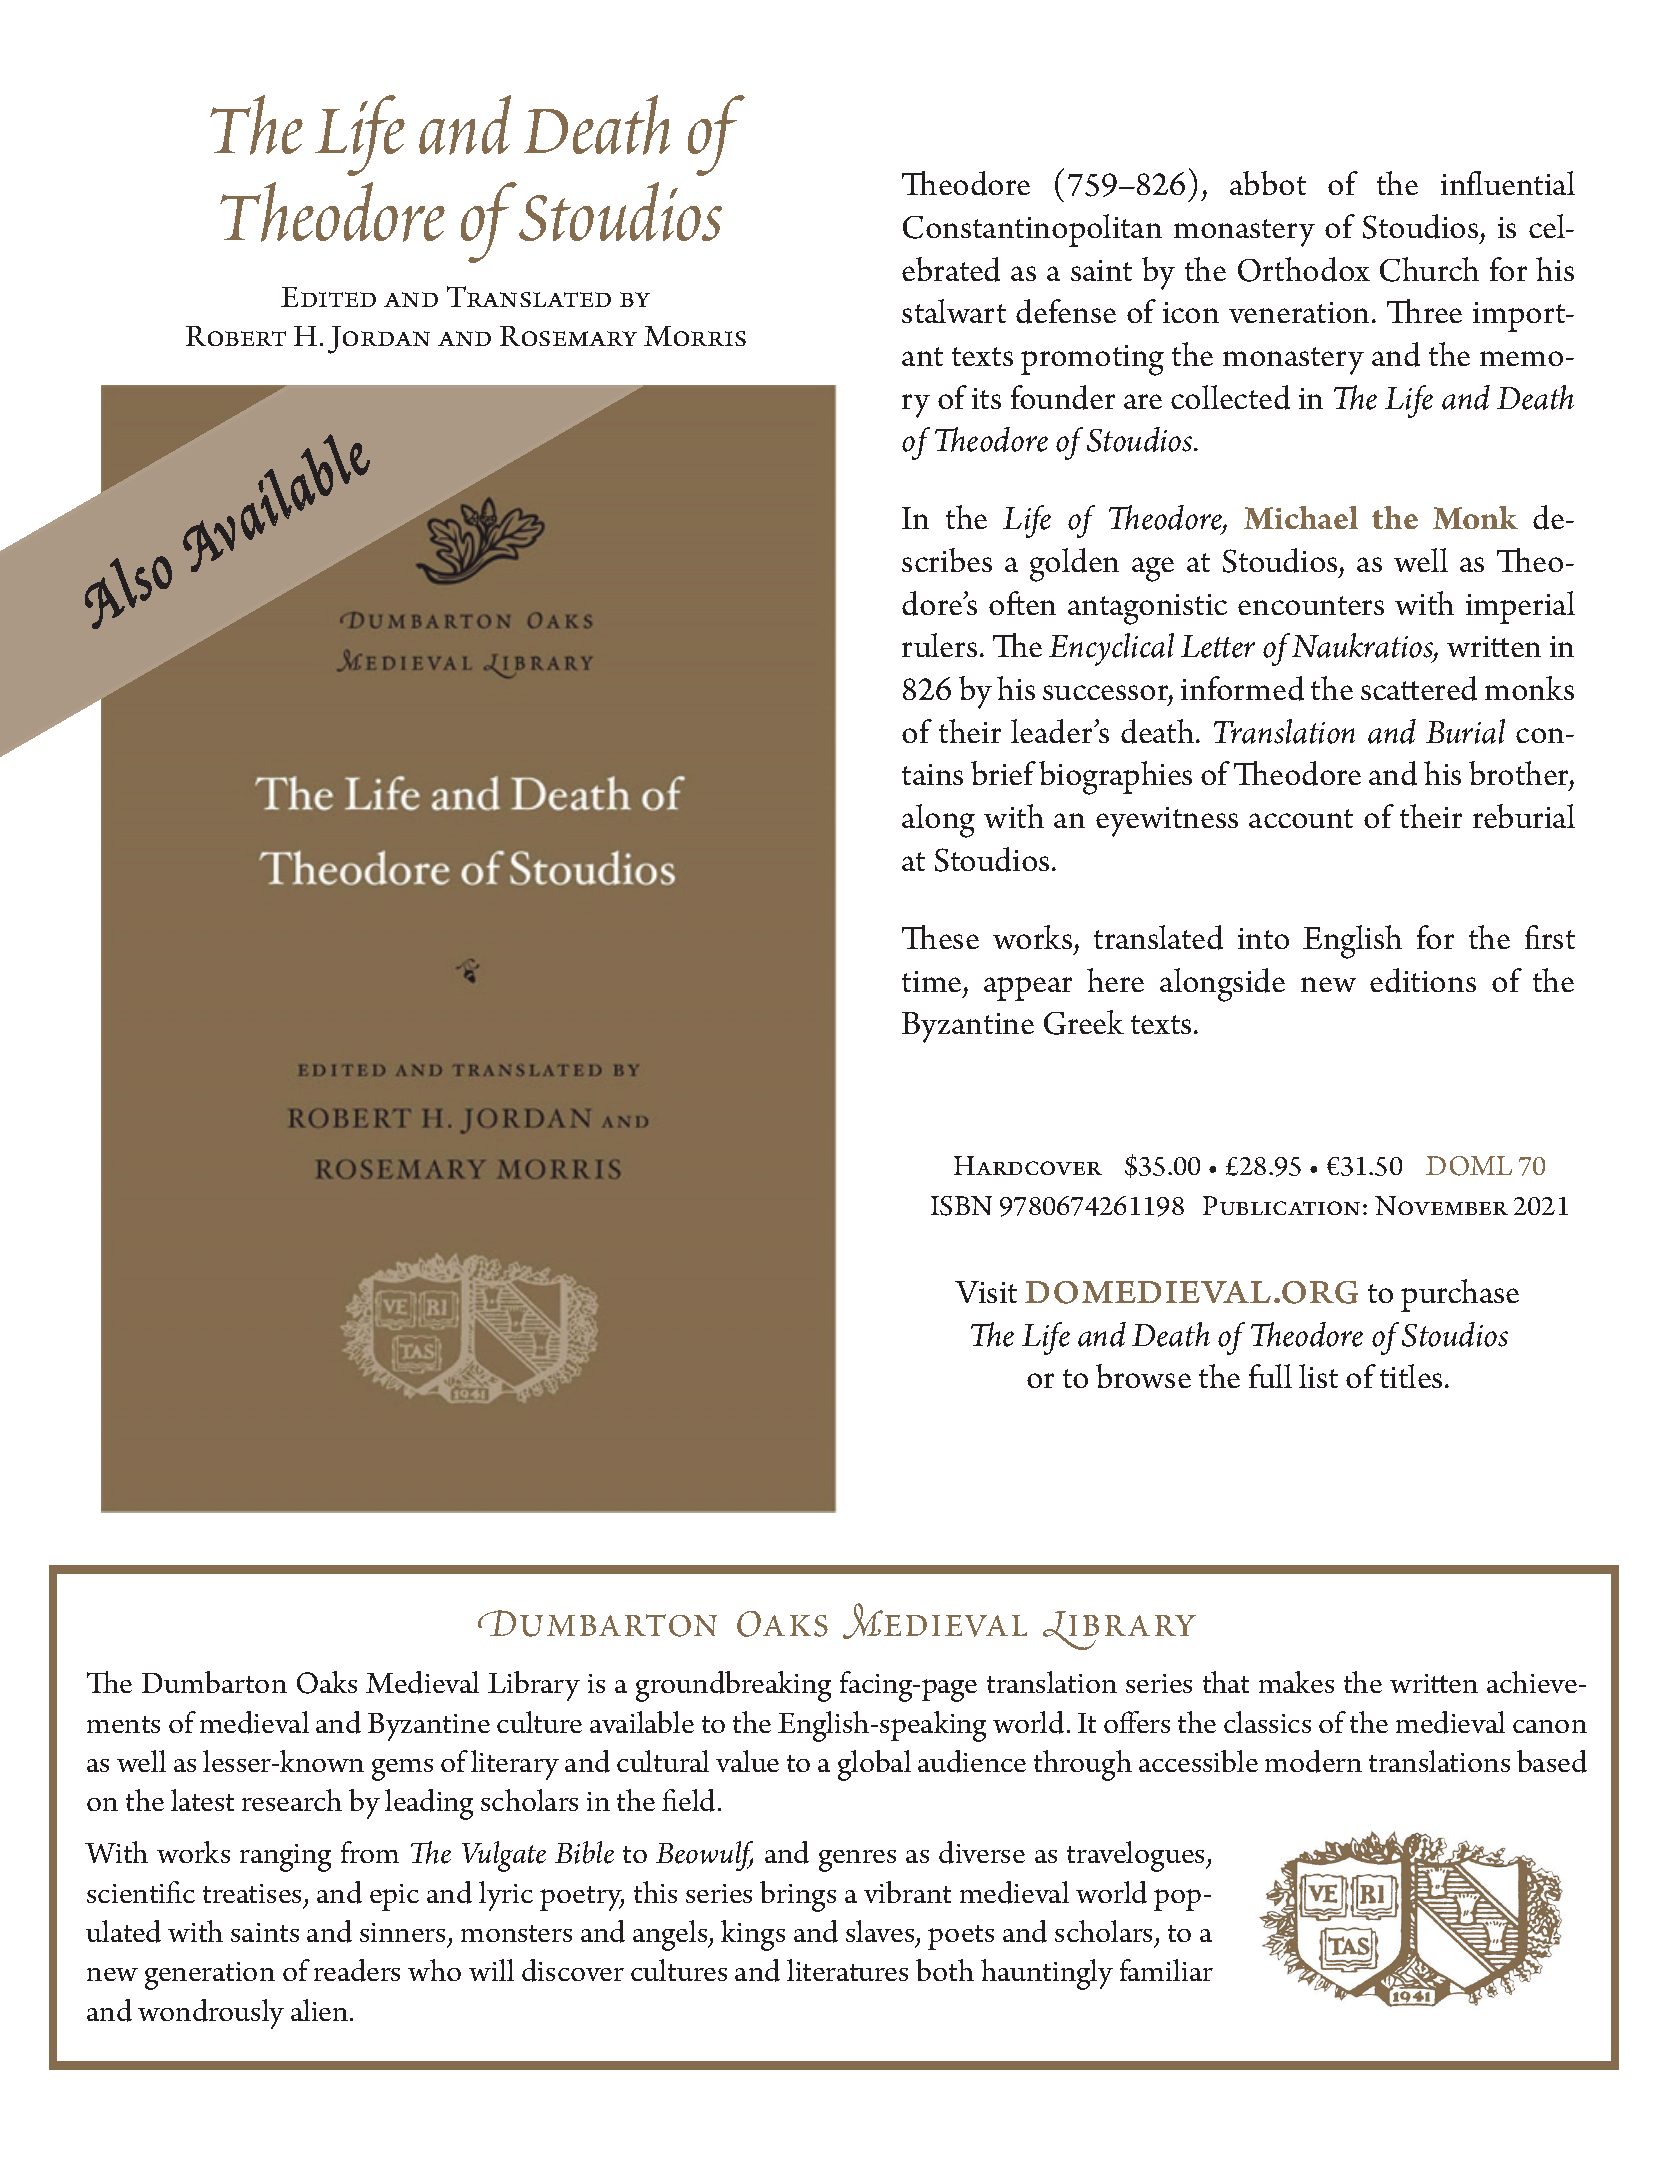 The image size is (1674, 2166). What do you see at coordinates (931, 981) in the screenshot?
I see `time` at bounding box center [931, 981].
